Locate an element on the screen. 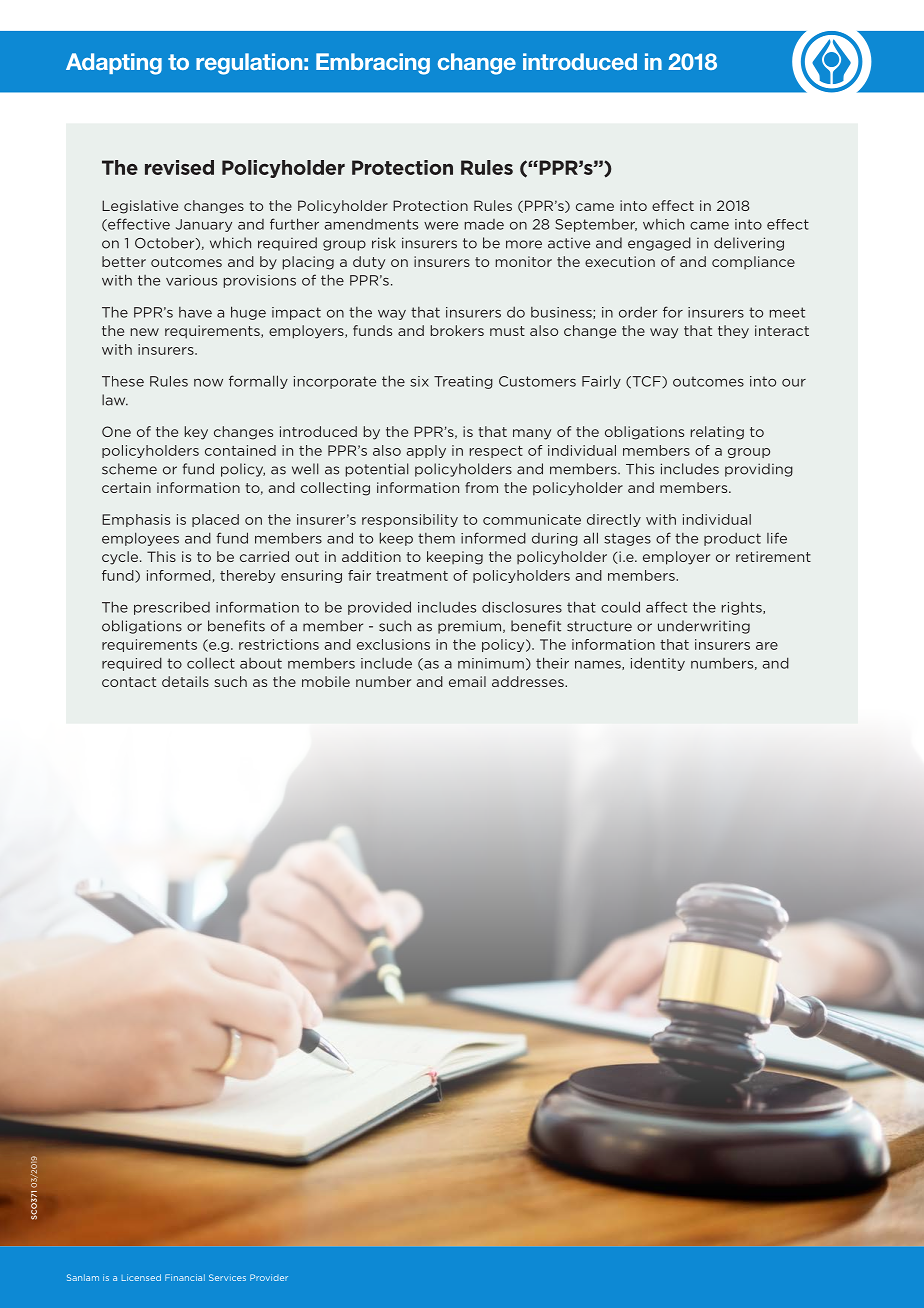 The image size is (924, 1308). Provider is located at coordinates (269, 1277).
